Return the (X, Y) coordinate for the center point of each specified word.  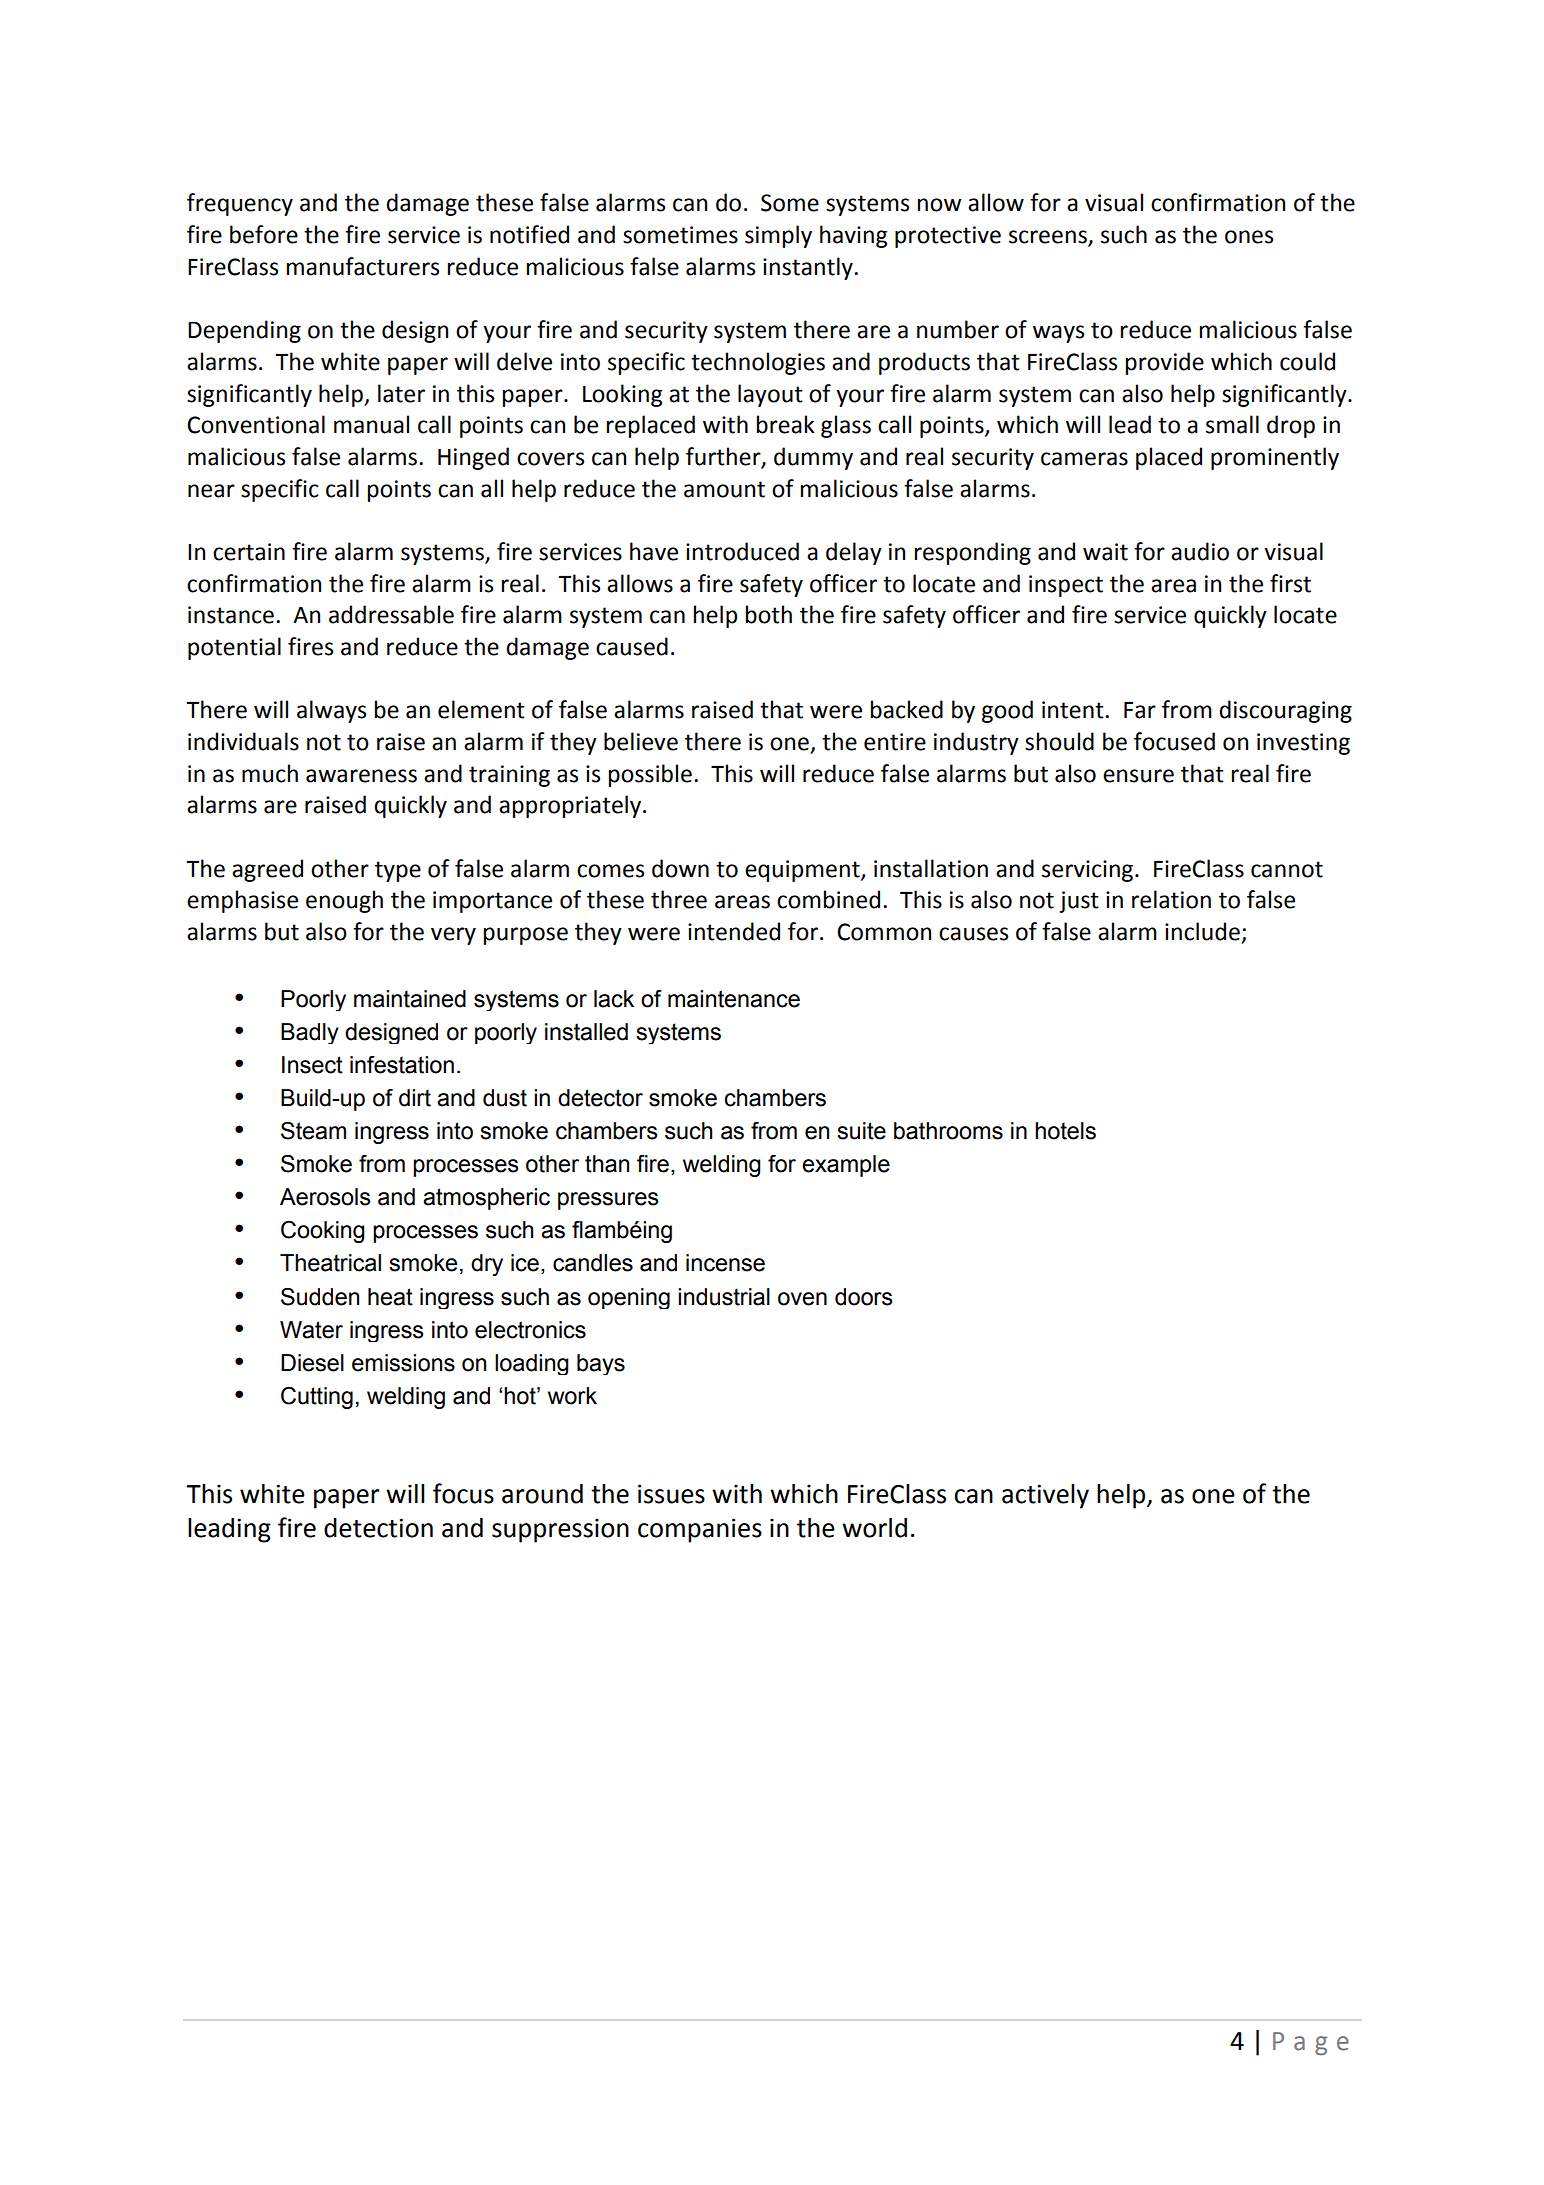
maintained (410, 999)
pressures (608, 1201)
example (846, 1166)
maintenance (734, 999)
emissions (403, 1363)
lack (614, 999)
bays (601, 1364)
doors (864, 1297)
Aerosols (325, 1197)
